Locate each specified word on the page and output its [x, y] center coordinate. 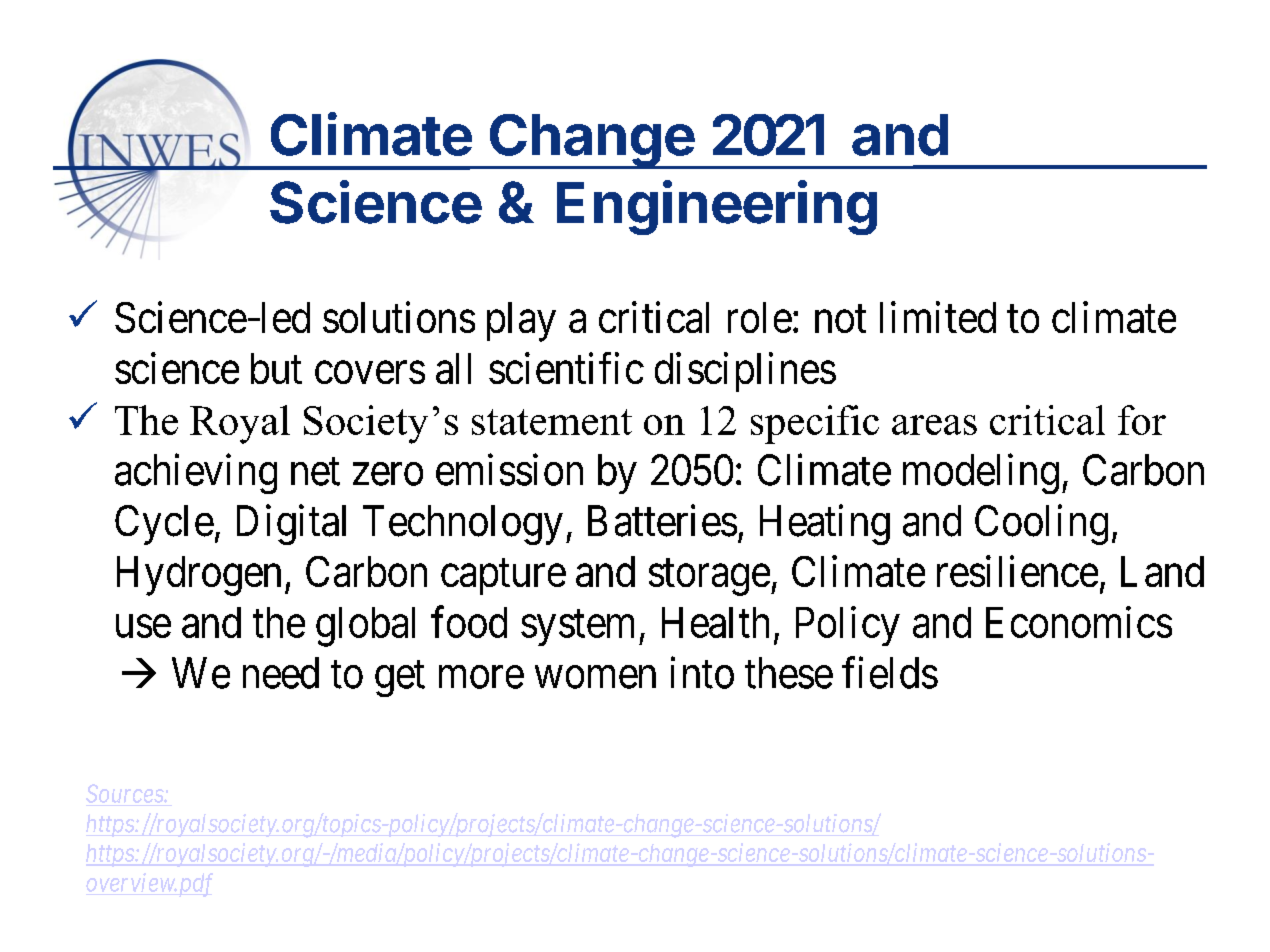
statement [552, 422]
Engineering [717, 207]
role [760, 317]
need [281, 673]
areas [934, 425]
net [315, 472]
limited [938, 317]
